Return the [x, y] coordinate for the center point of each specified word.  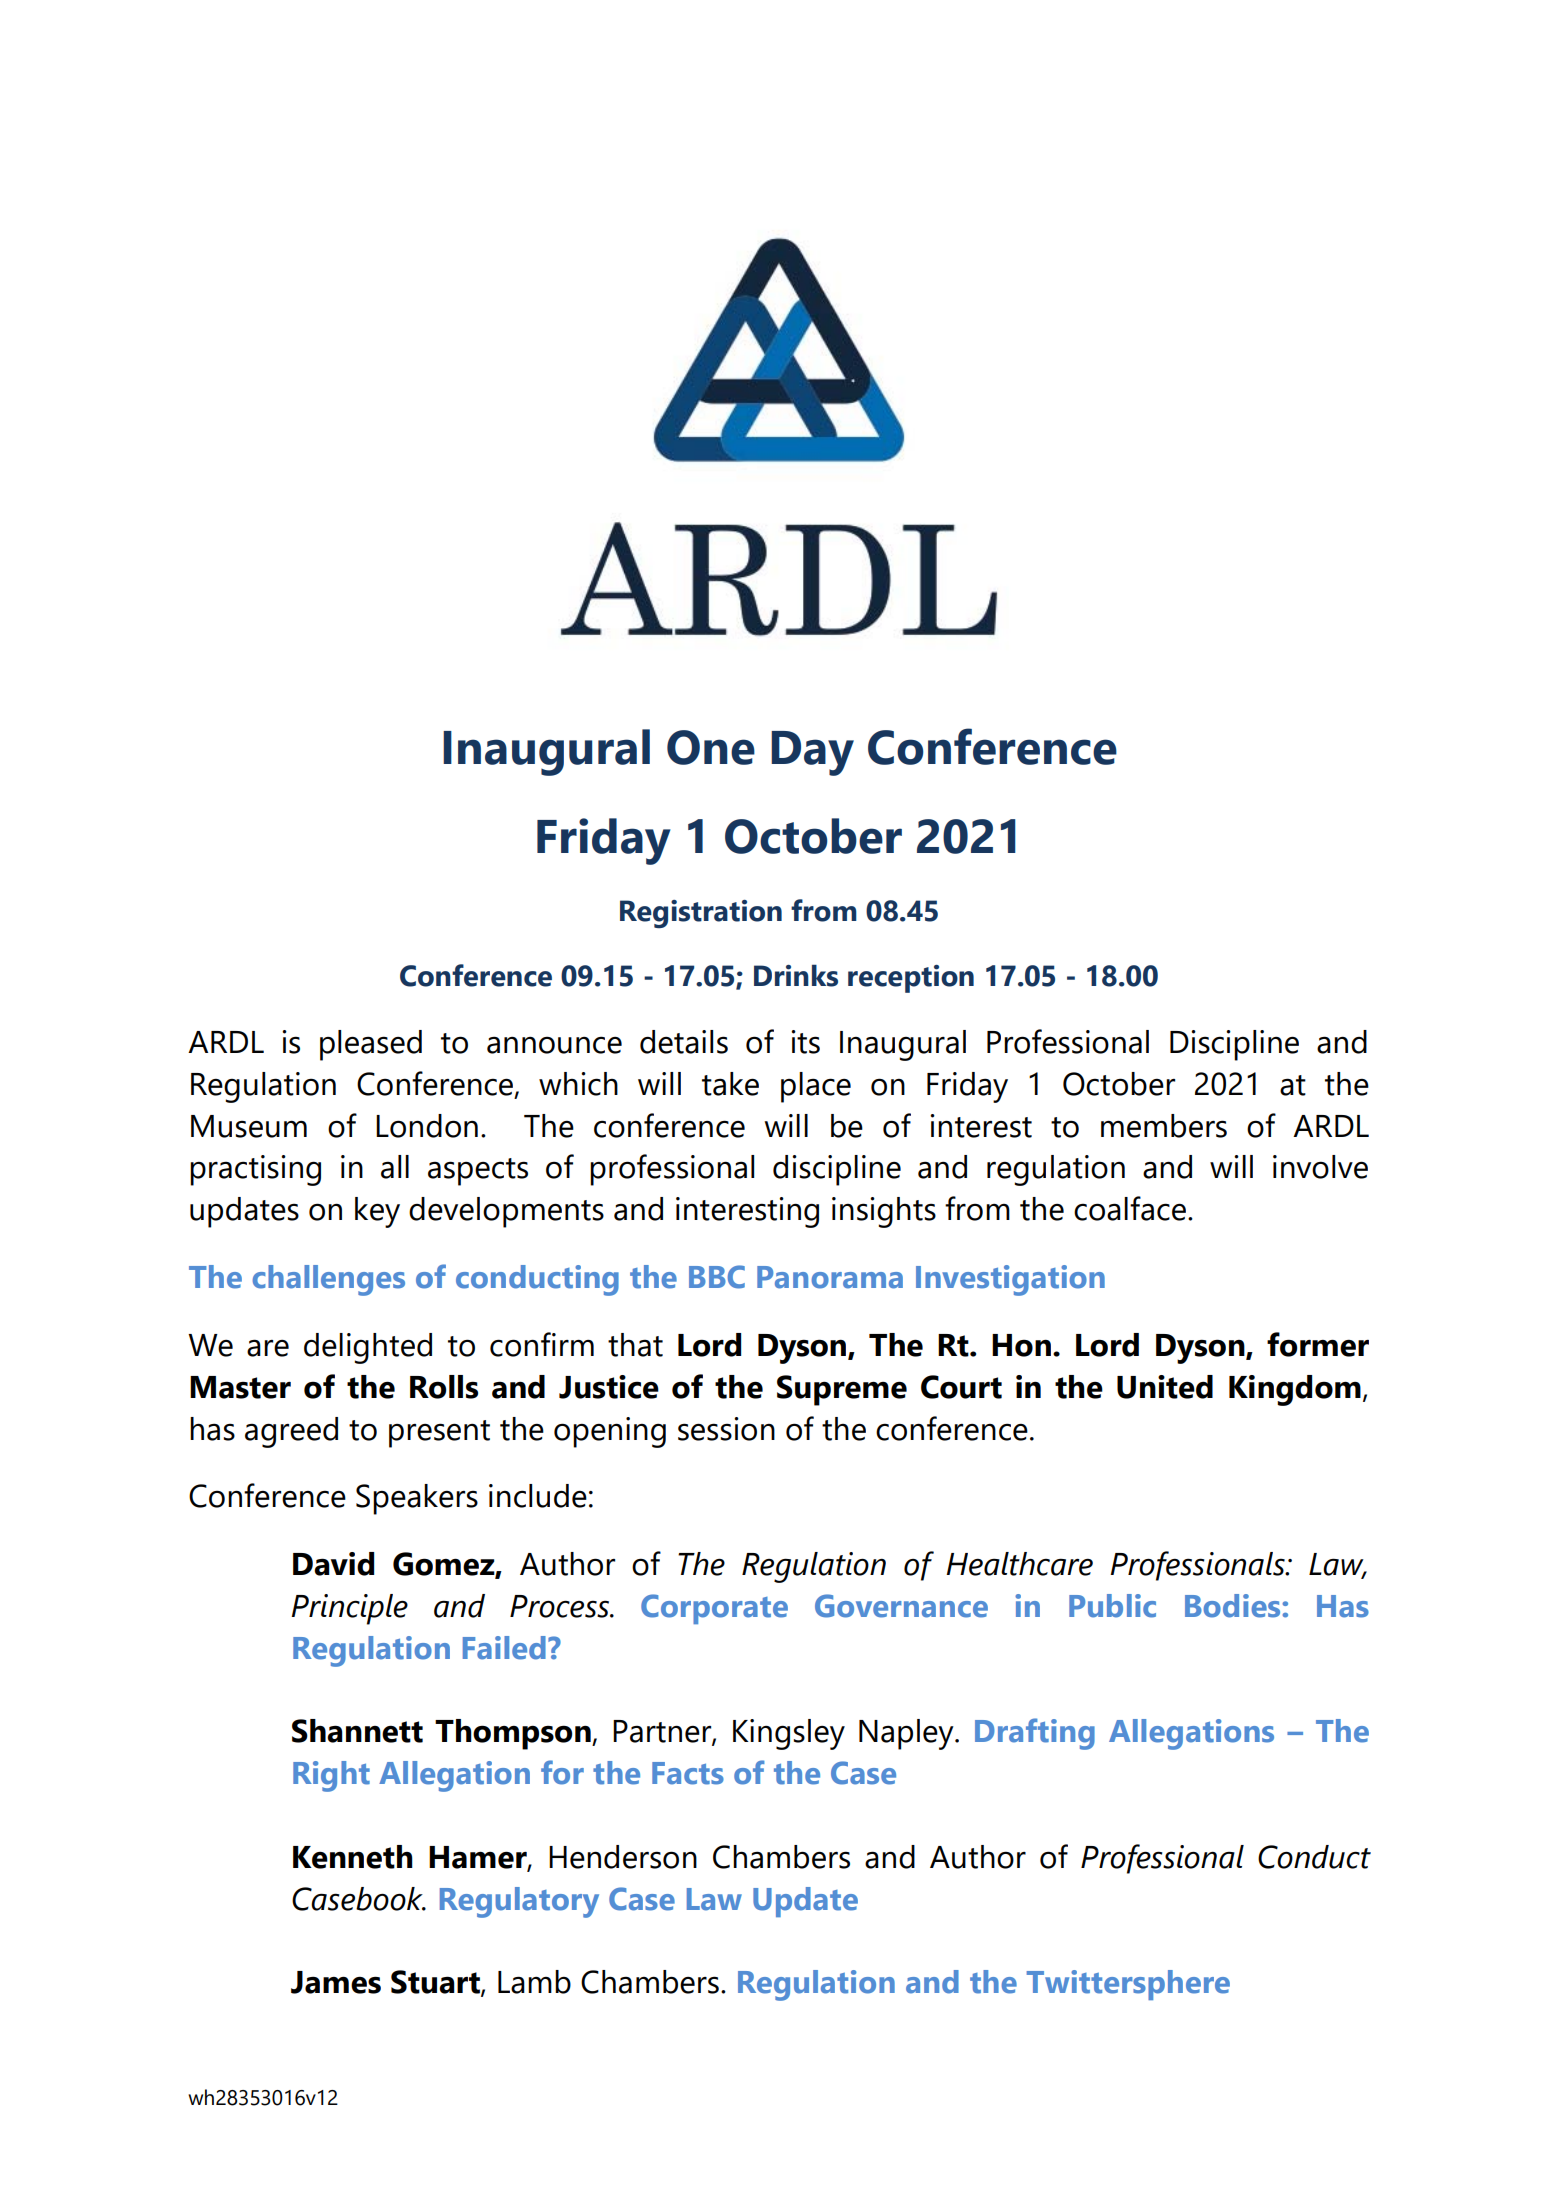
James [336, 1982]
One [711, 747]
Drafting [1035, 1734]
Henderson [623, 1857]
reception [911, 979]
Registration [701, 914]
